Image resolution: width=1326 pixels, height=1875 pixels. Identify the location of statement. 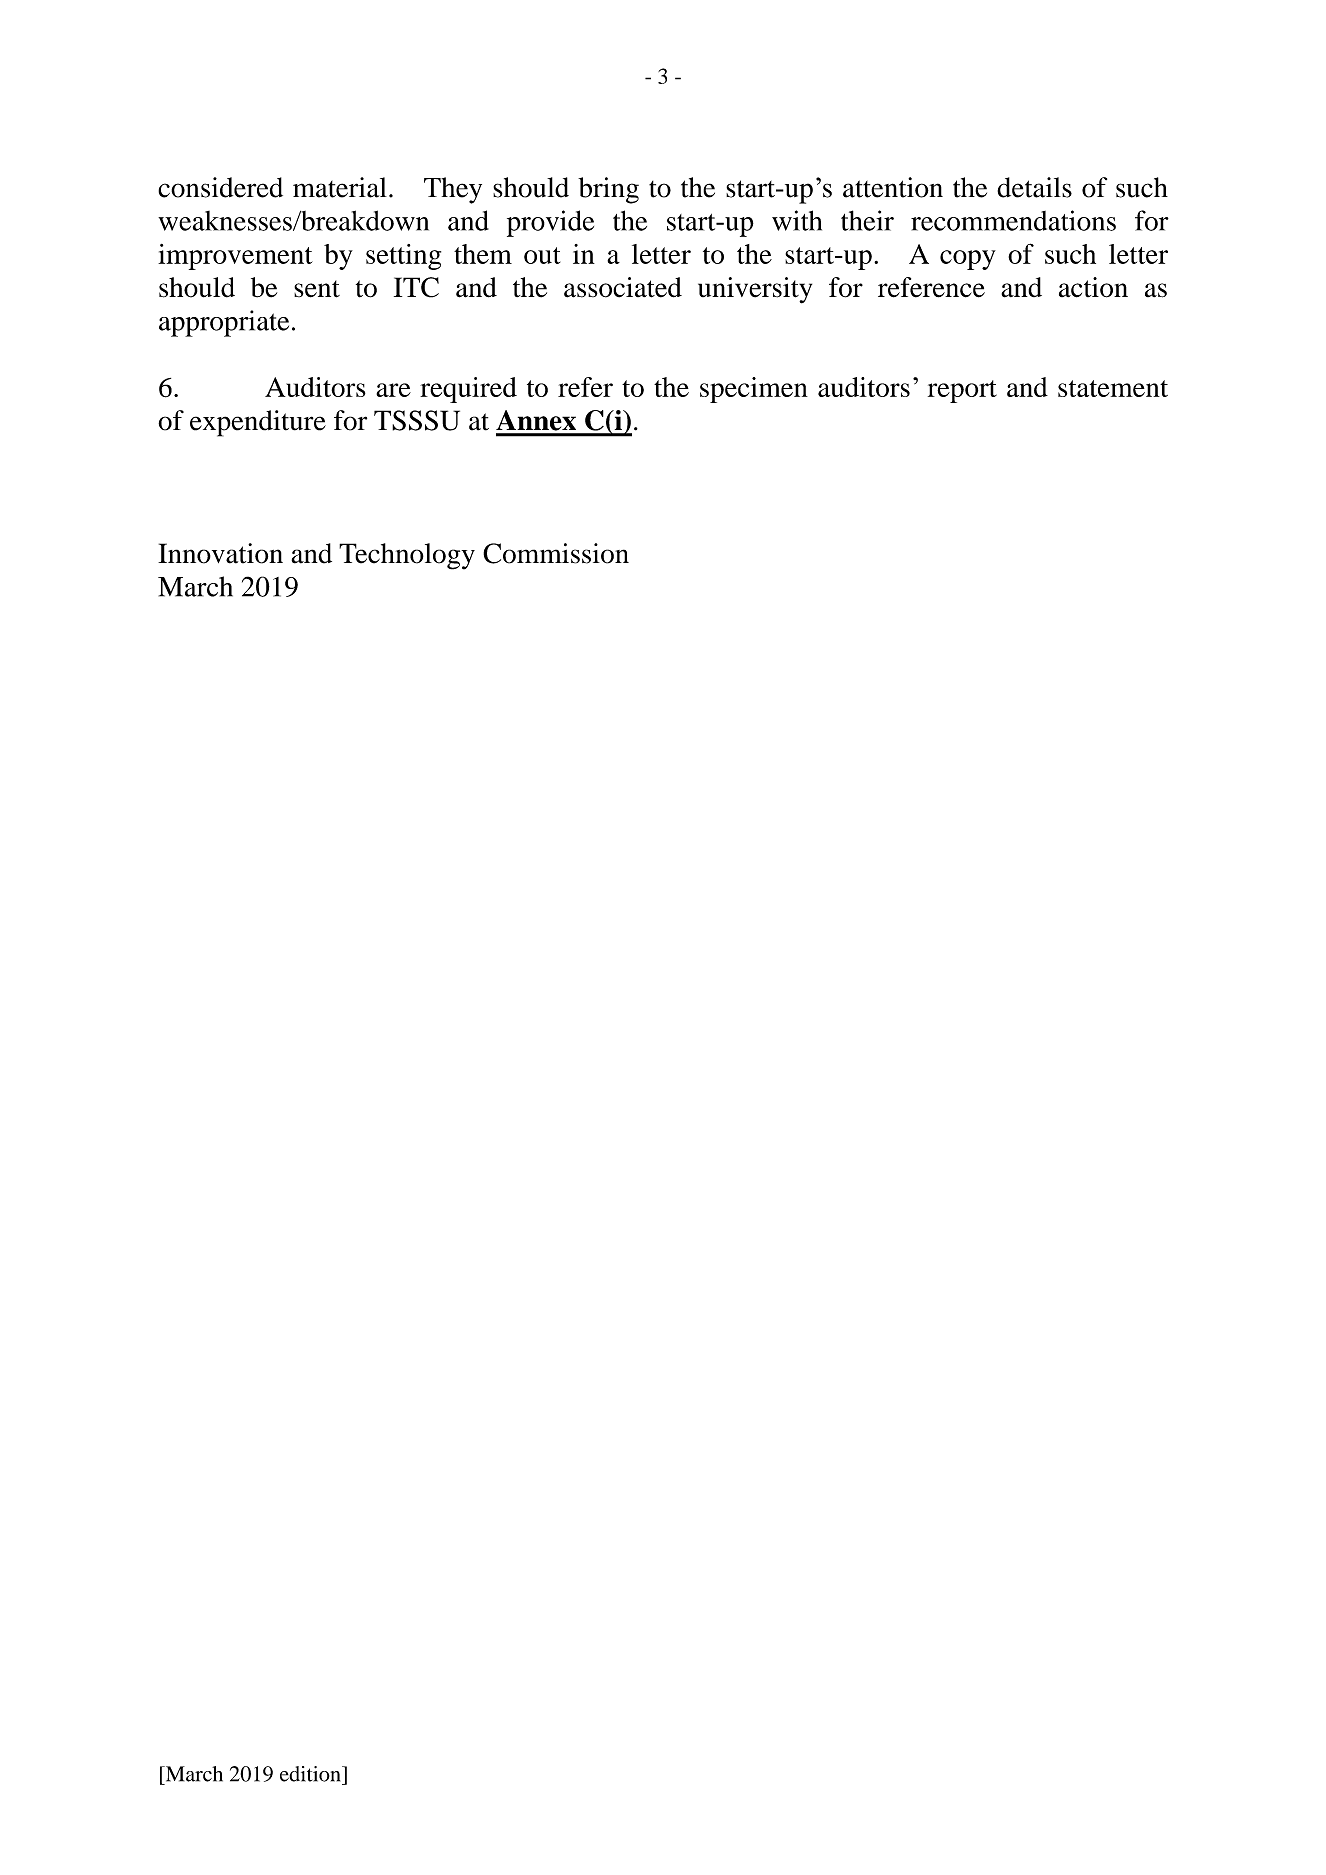
(1113, 388).
